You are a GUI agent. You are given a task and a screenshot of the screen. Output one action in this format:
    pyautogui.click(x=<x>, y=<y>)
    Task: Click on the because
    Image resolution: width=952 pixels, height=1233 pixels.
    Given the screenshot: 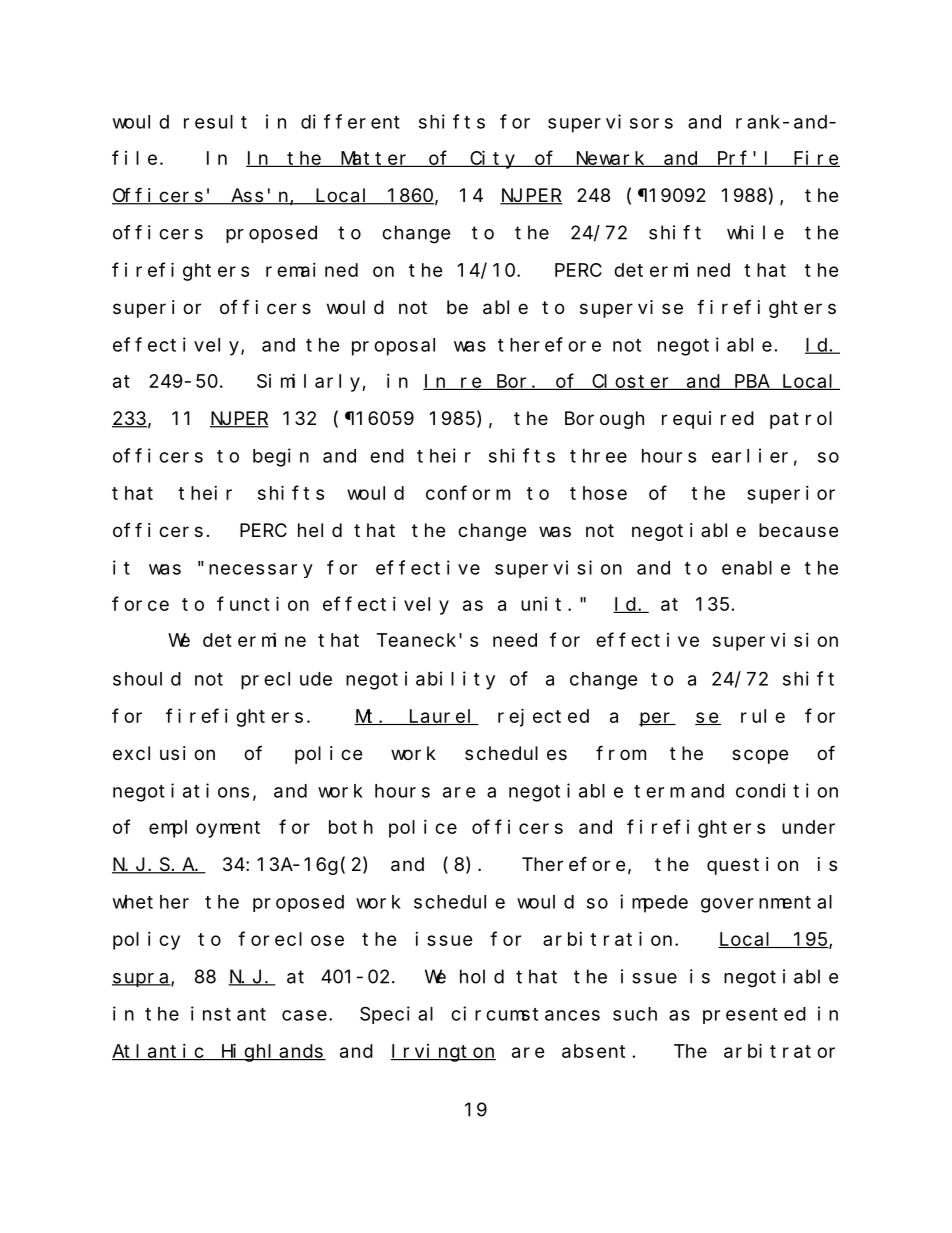 What is the action you would take?
    pyautogui.click(x=798, y=530)
